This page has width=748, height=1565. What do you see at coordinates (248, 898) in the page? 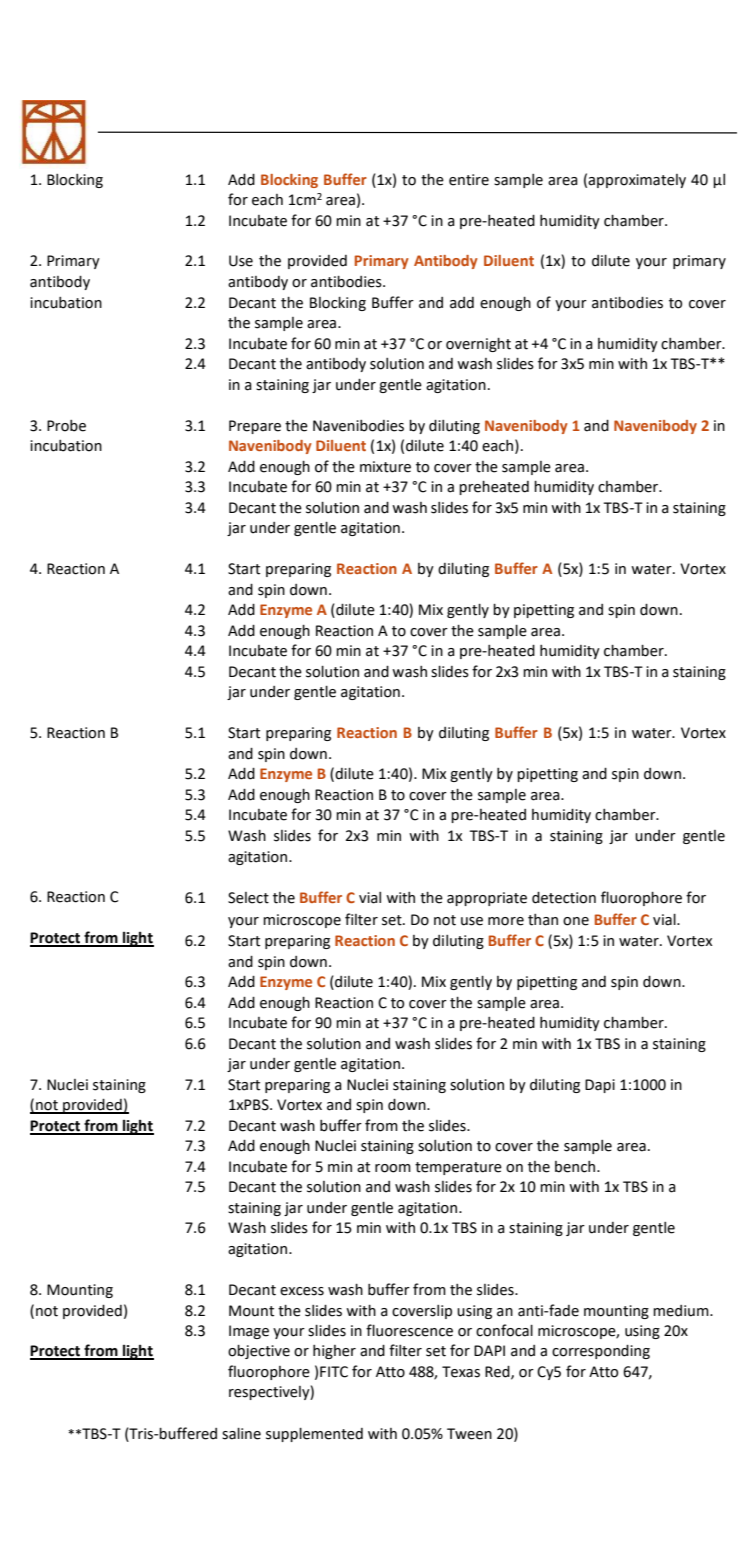
I see `Select` at bounding box center [248, 898].
